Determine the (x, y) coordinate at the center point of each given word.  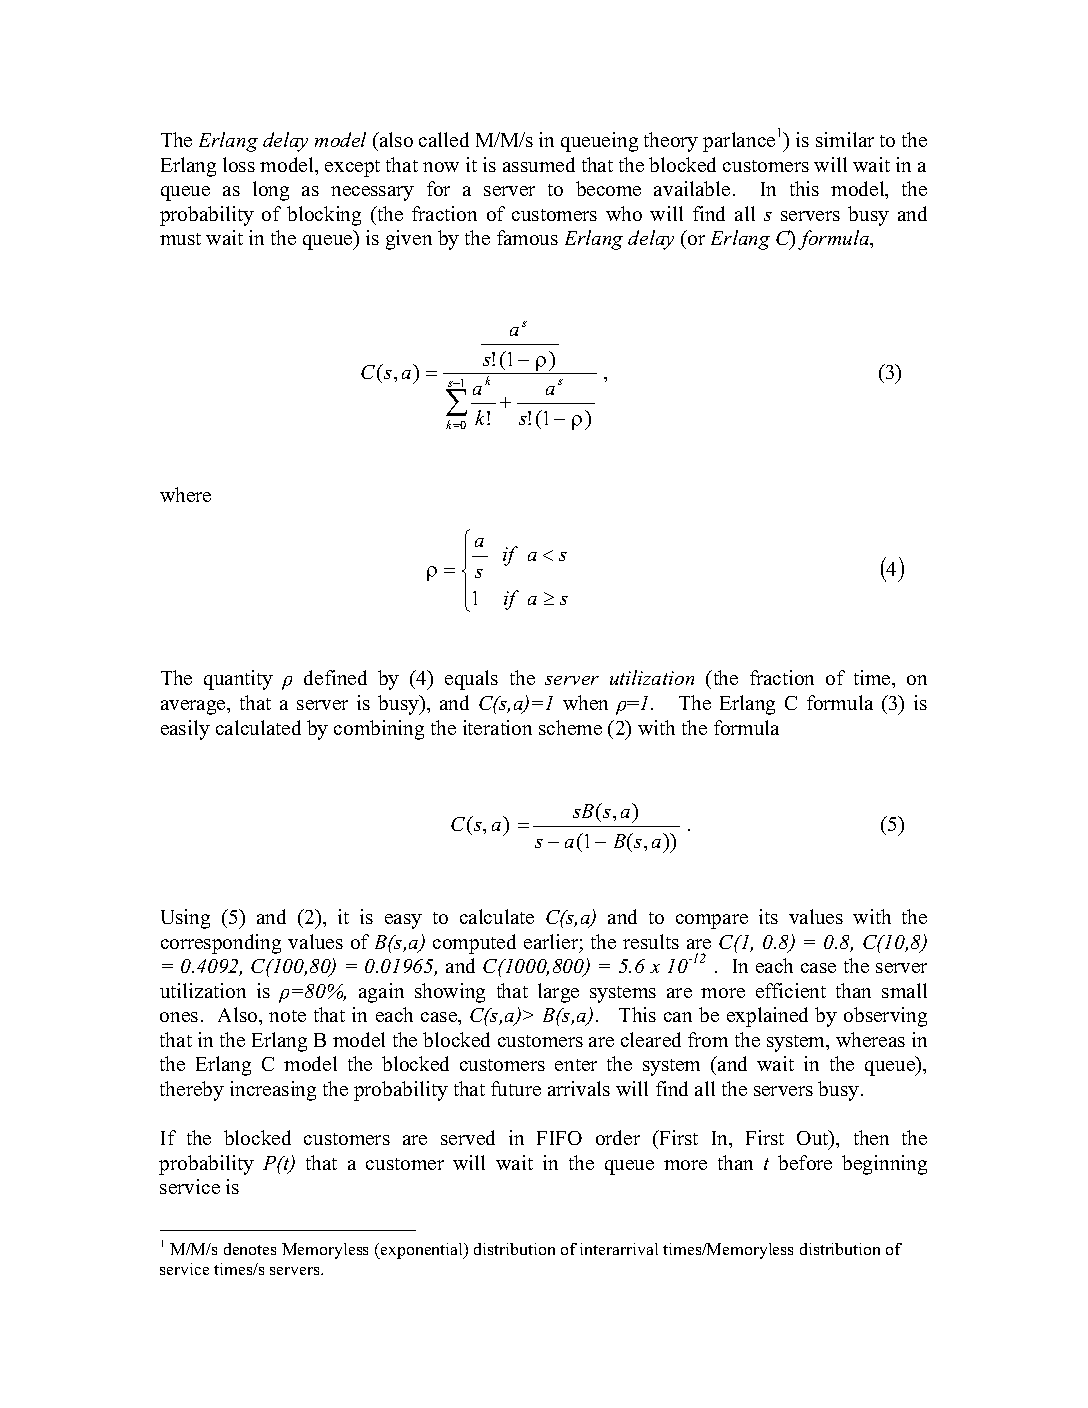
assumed (539, 164)
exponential (422, 1251)
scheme (570, 727)
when (585, 702)
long (271, 191)
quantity (238, 680)
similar (845, 139)
